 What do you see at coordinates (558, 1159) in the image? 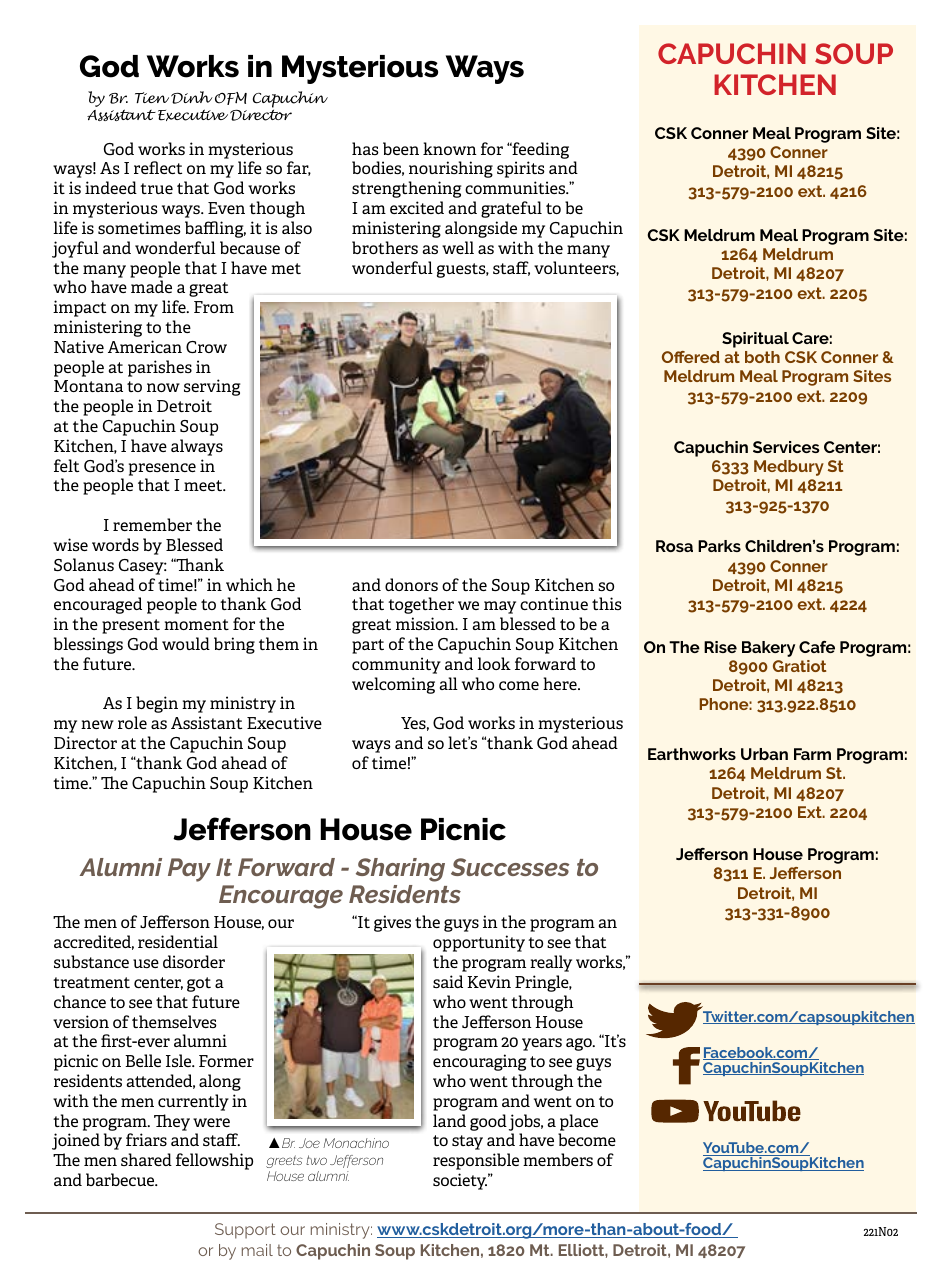
I see `members` at bounding box center [558, 1159].
